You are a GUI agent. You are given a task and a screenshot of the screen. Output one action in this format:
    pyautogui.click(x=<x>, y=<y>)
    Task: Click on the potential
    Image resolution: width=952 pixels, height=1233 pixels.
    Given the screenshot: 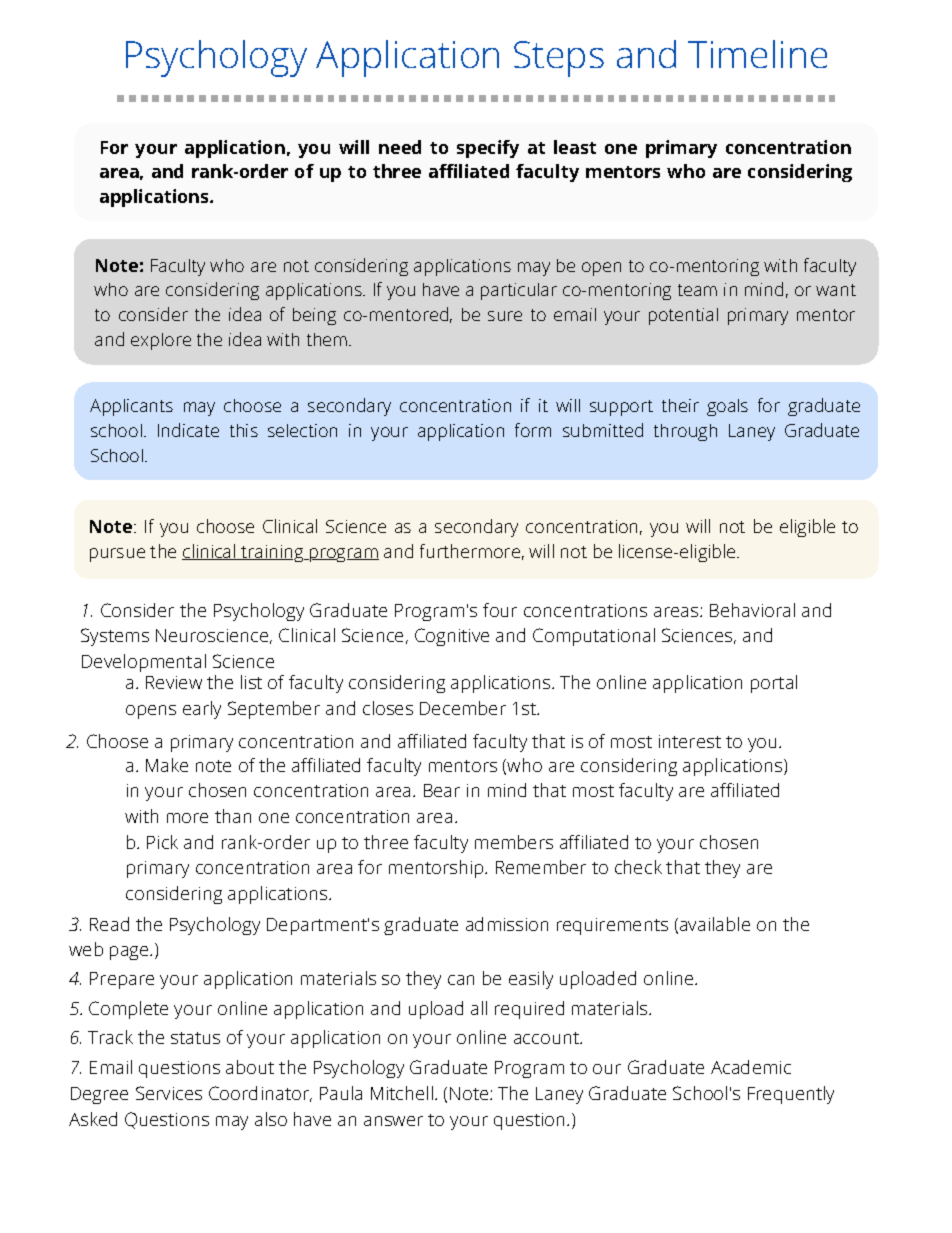 What is the action you would take?
    pyautogui.click(x=683, y=316)
